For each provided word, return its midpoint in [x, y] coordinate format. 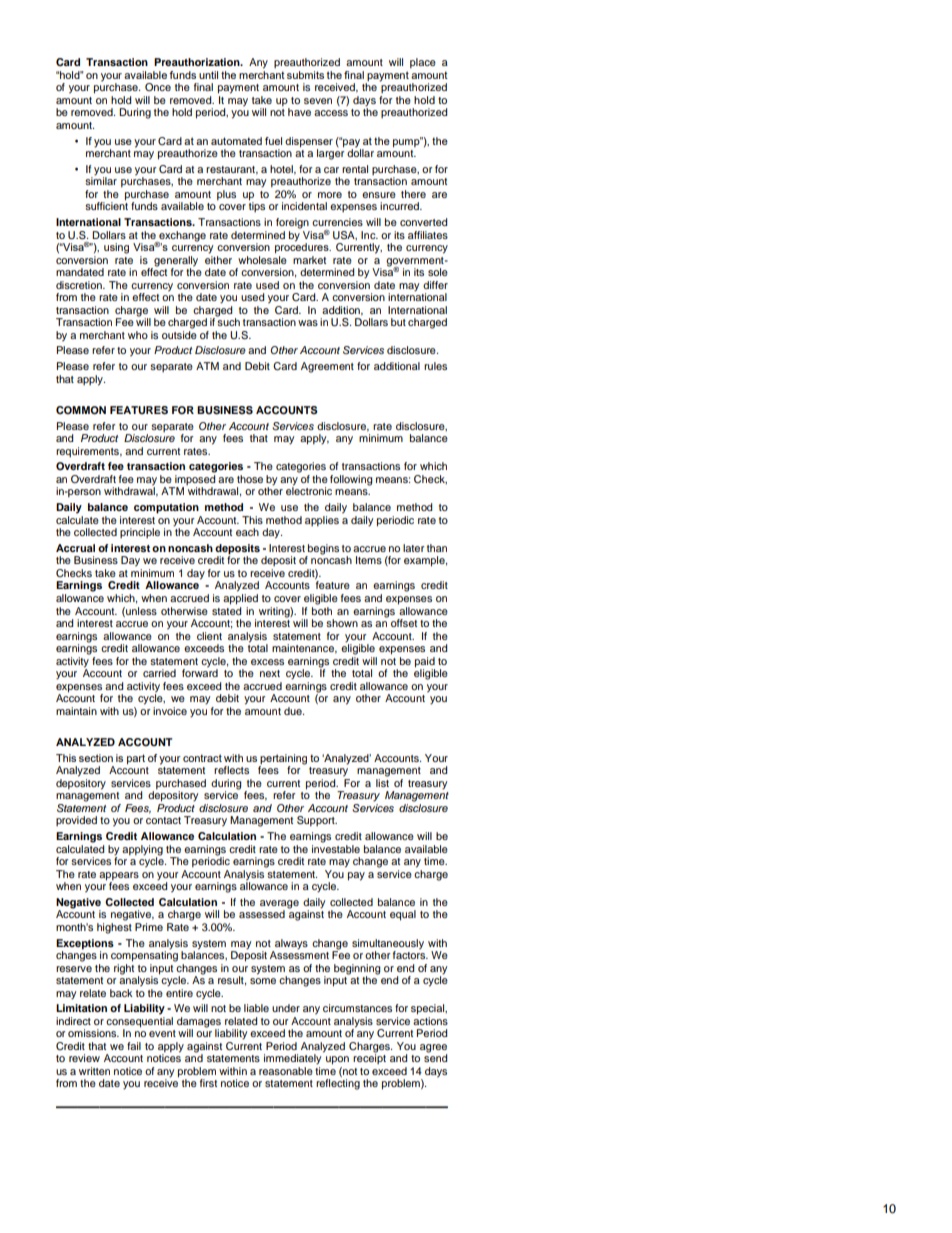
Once [158, 87]
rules [435, 366]
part [136, 759]
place [423, 63]
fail [134, 1046]
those [250, 479]
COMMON [81, 410]
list [382, 783]
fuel [273, 141]
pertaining [283, 759]
